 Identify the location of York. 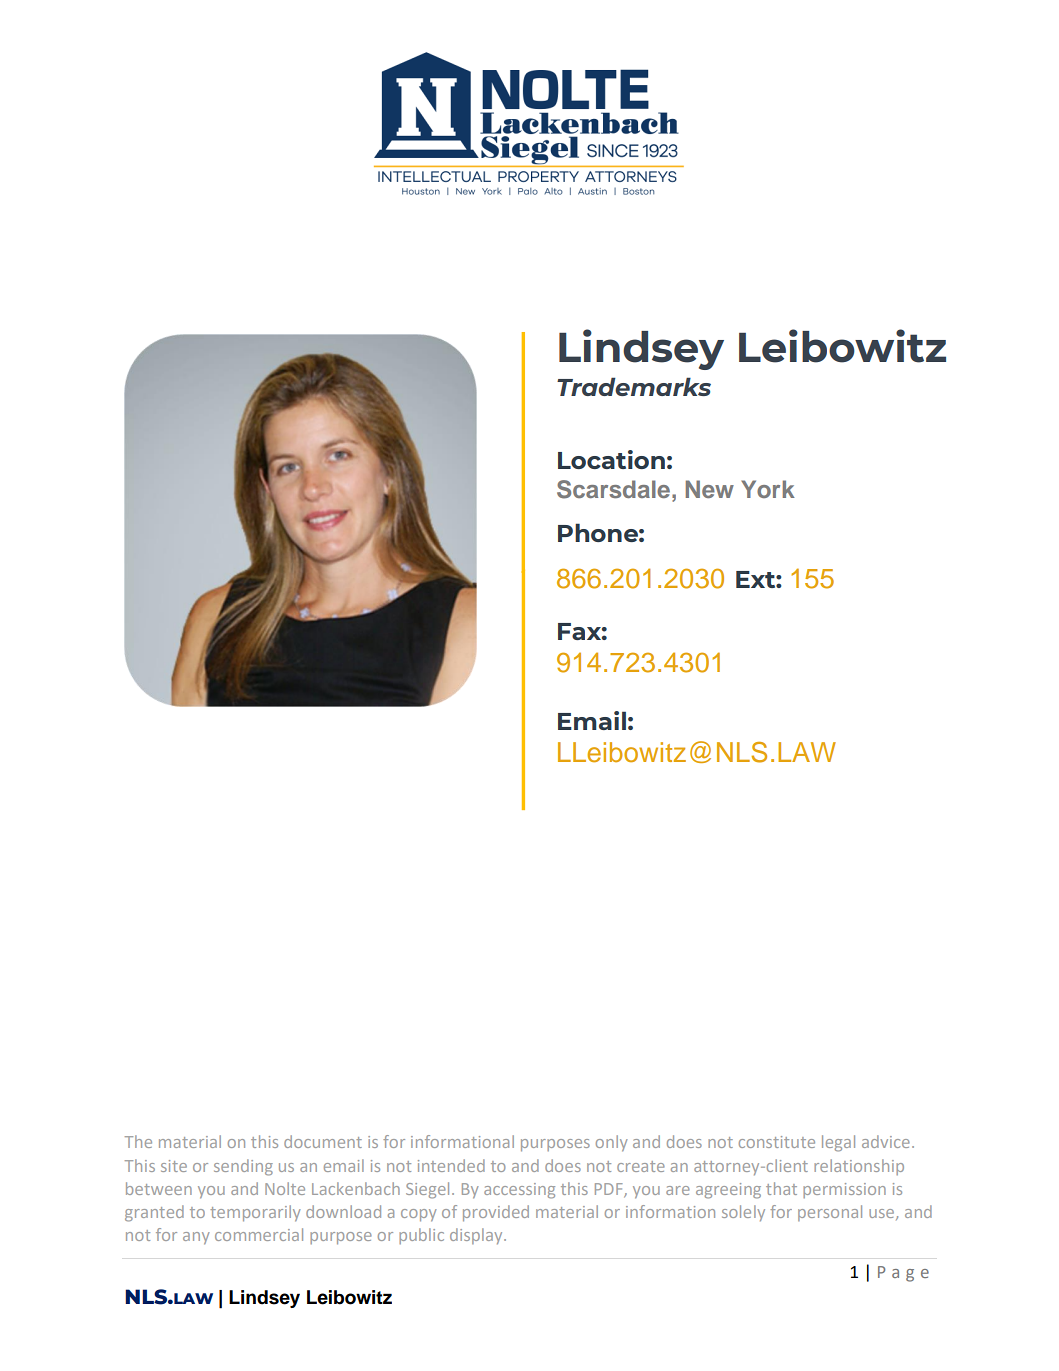
(768, 489).
